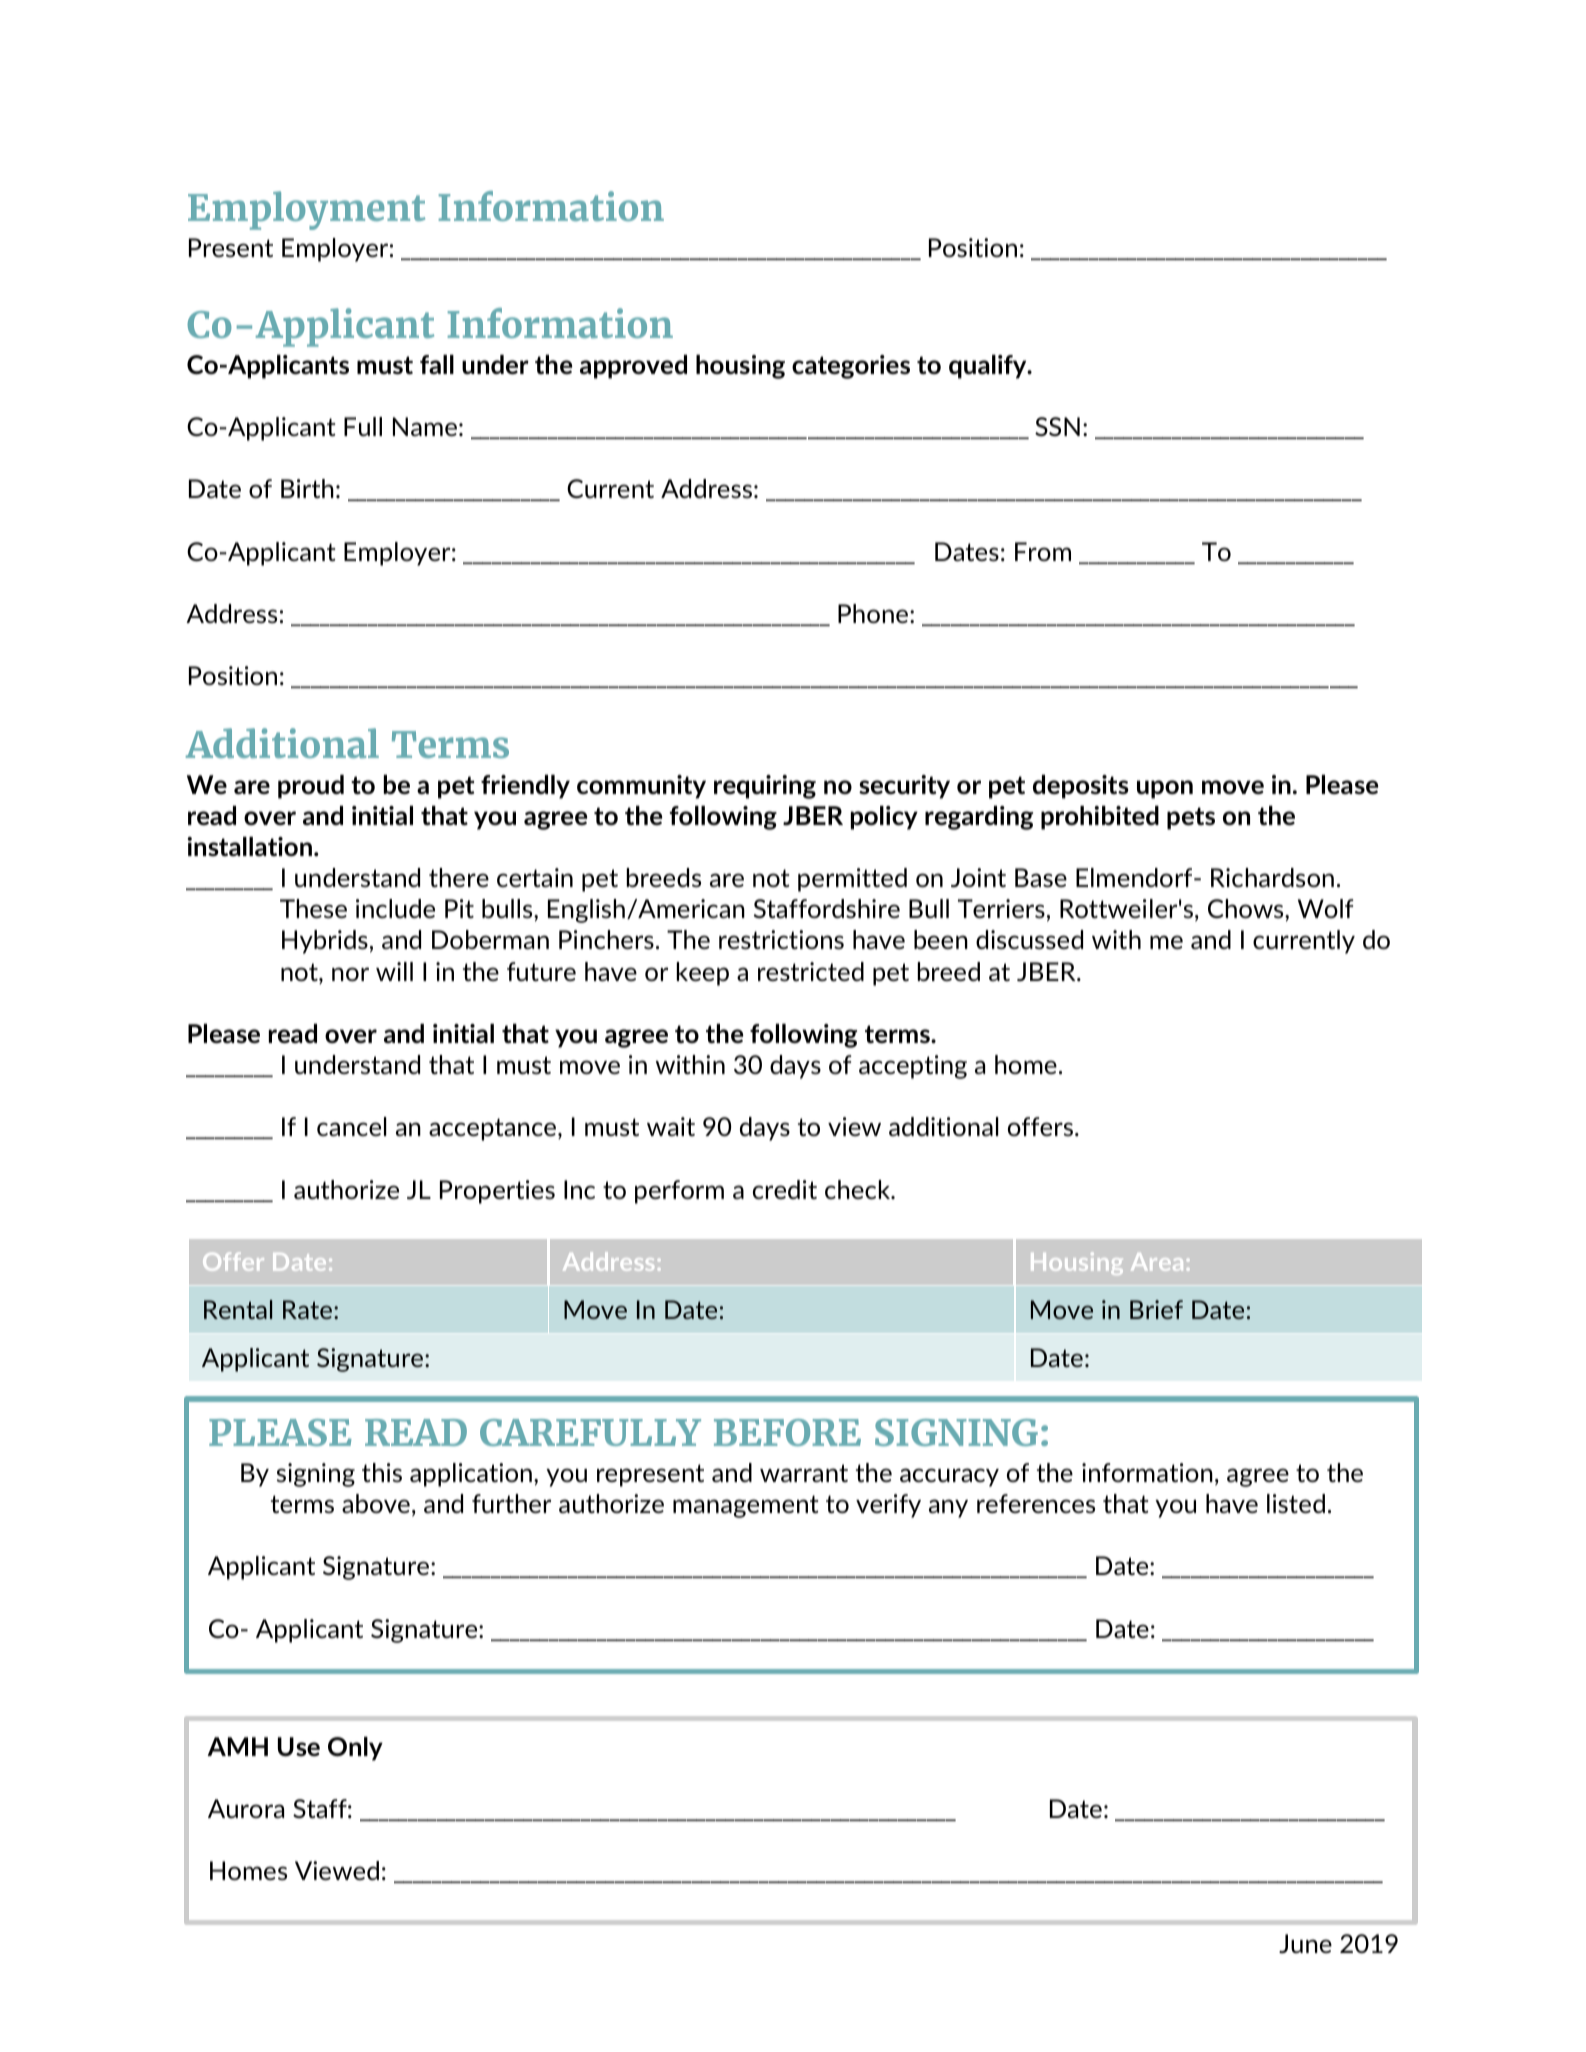 This screenshot has height=2052, width=1586. I want to click on Only, so click(355, 1749).
